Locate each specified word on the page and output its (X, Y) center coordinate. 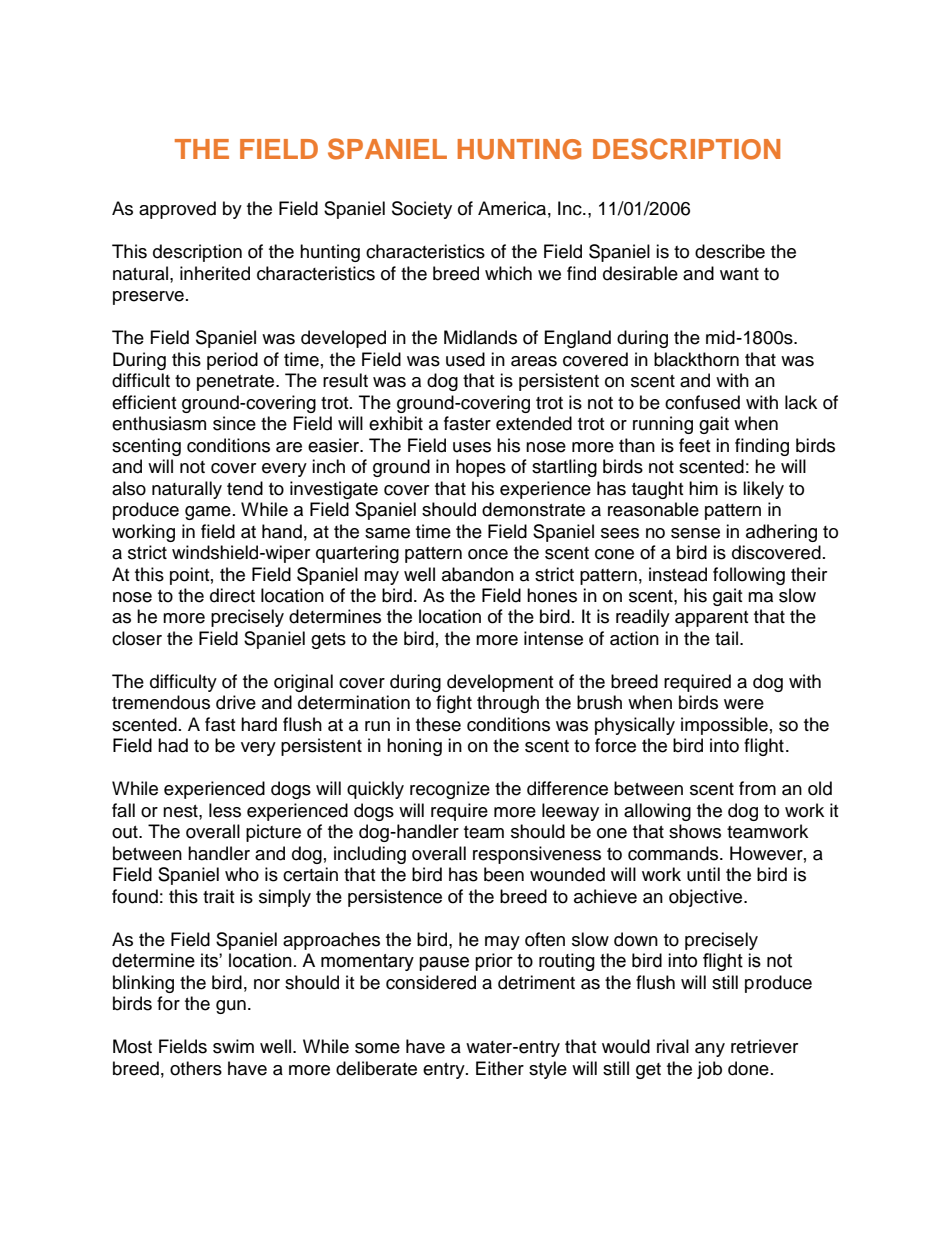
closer (137, 638)
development (500, 683)
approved (177, 210)
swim (233, 1046)
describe (730, 251)
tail (728, 638)
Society (422, 210)
